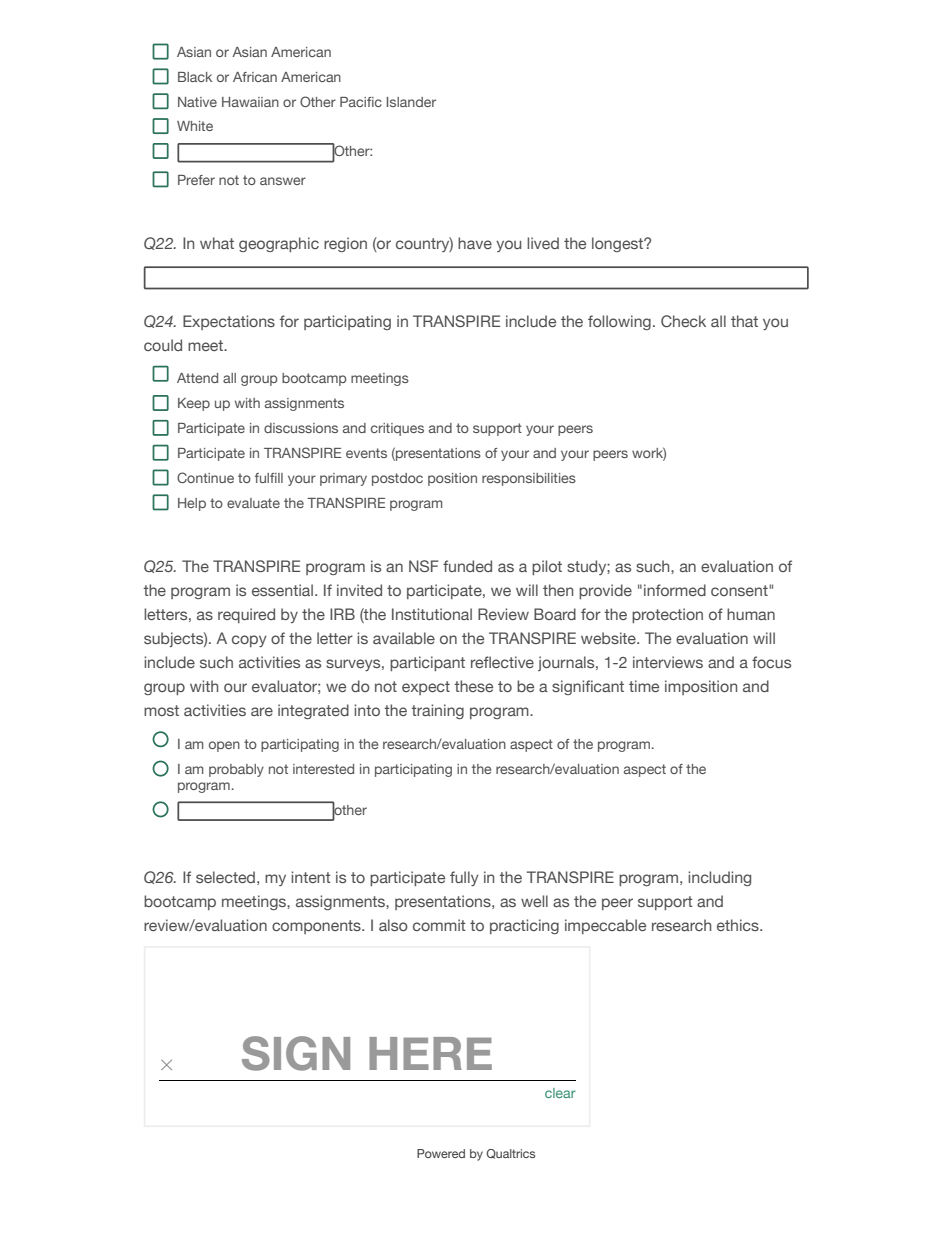  I want to click on Islander, so click(411, 102).
